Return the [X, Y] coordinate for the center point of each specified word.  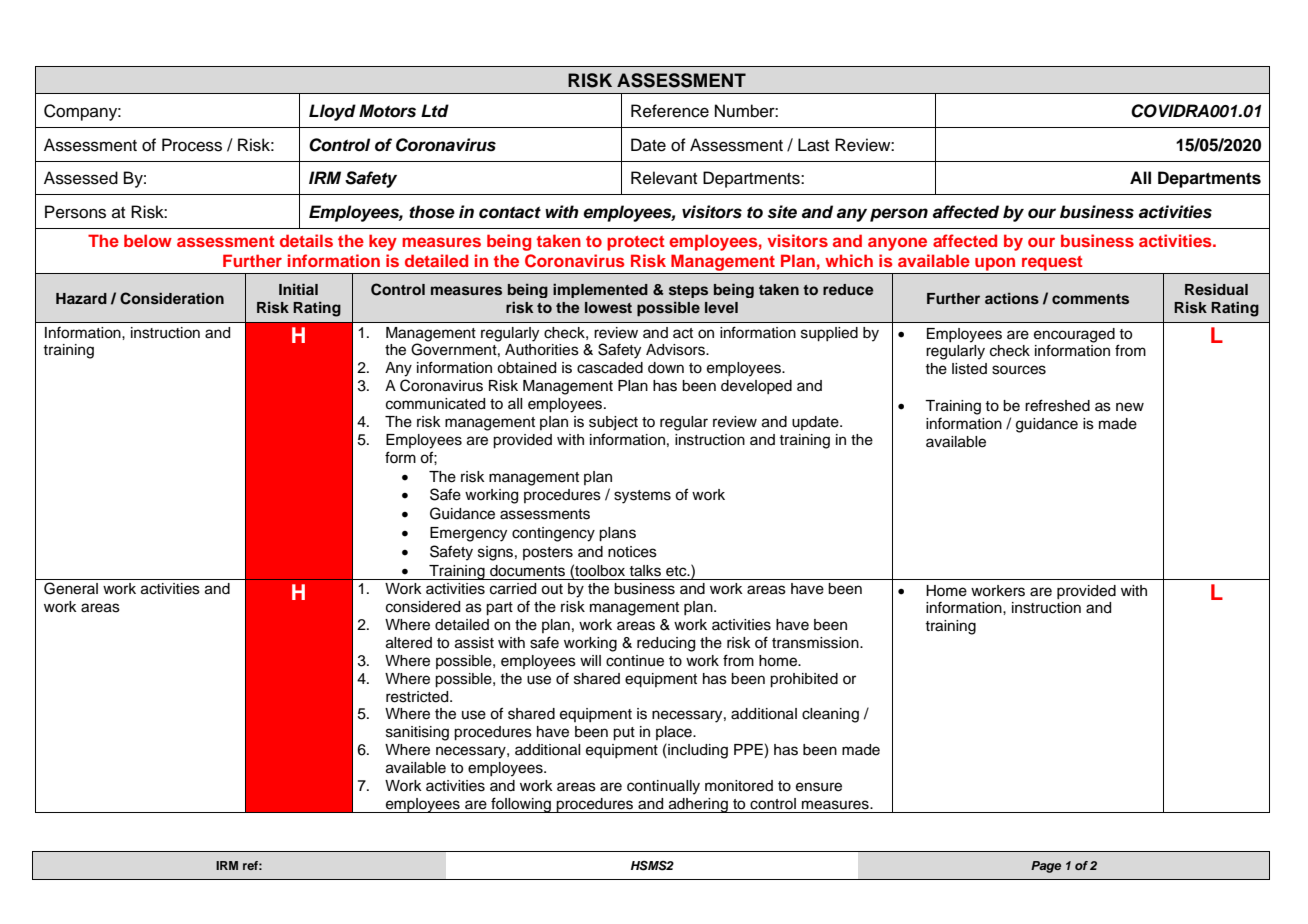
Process [192, 145]
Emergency [468, 534]
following [521, 805]
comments [1090, 299]
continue [635, 661]
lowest [608, 307]
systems [642, 497]
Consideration [172, 298]
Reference [670, 111]
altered [409, 643]
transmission [816, 643]
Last [813, 145]
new [1130, 407]
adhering [698, 805]
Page [1046, 867]
